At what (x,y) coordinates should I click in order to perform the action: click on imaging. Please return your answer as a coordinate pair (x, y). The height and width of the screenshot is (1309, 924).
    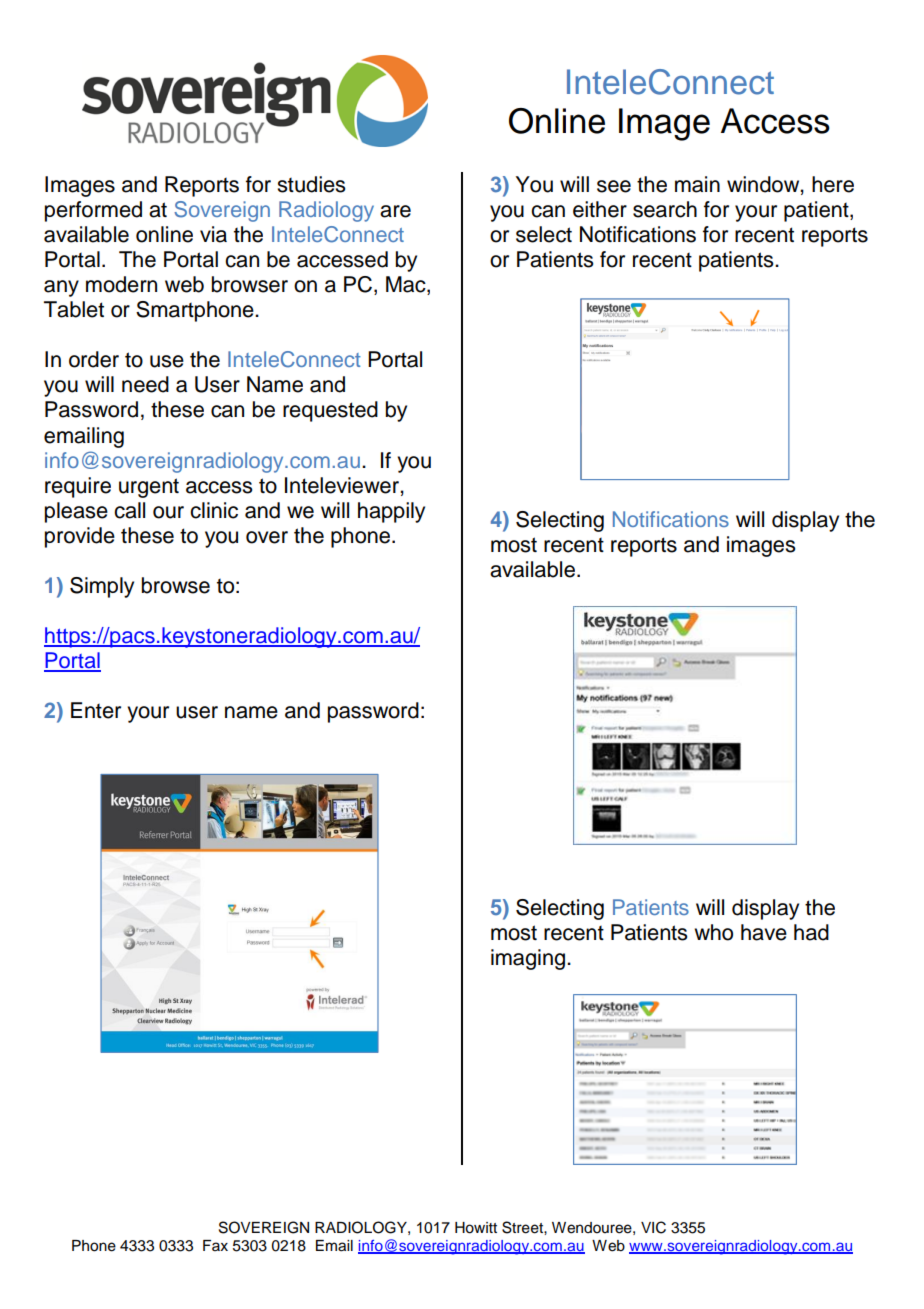
    Looking at the image, I should click on (529, 959).
